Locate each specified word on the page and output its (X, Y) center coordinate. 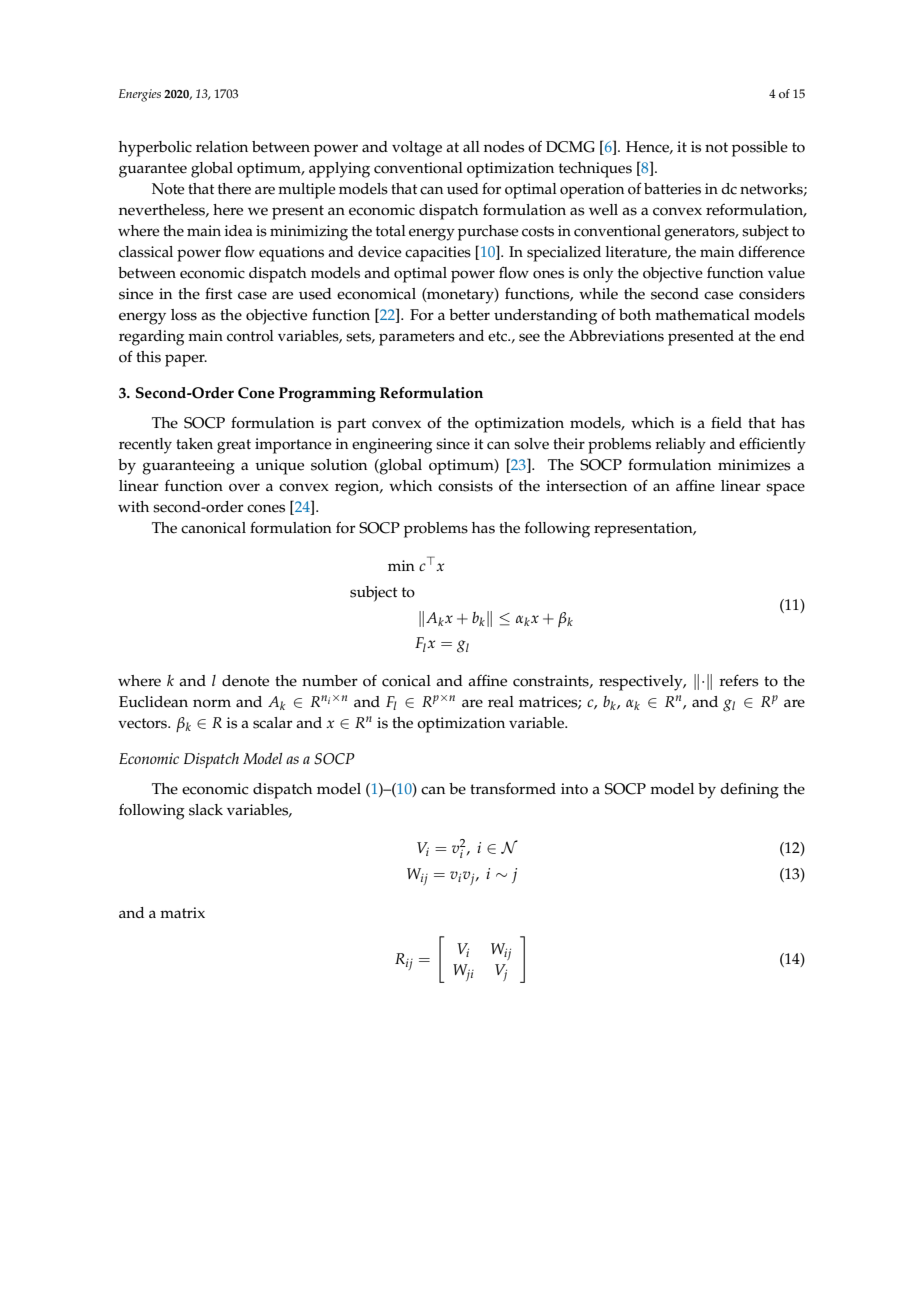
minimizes (754, 465)
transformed (513, 789)
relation (222, 147)
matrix (182, 912)
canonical (213, 528)
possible (760, 149)
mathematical (702, 315)
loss (184, 315)
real (501, 702)
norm (212, 703)
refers (739, 680)
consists (465, 486)
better (469, 315)
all (471, 146)
